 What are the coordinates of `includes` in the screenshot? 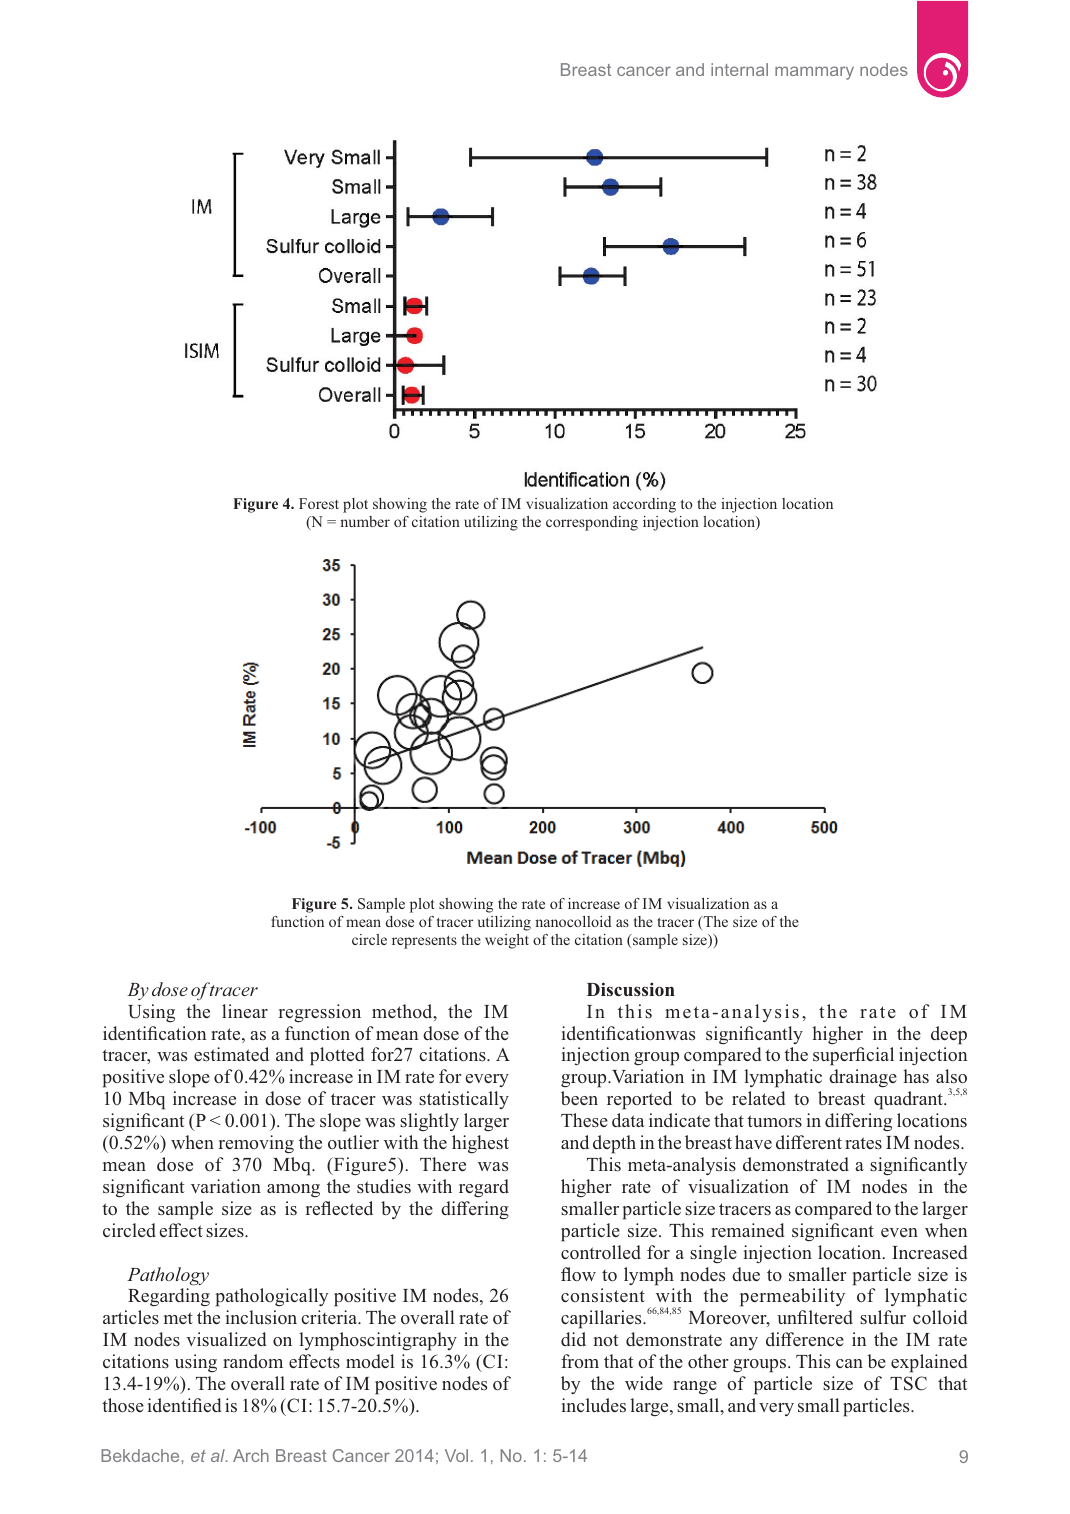 It's located at (594, 1405).
